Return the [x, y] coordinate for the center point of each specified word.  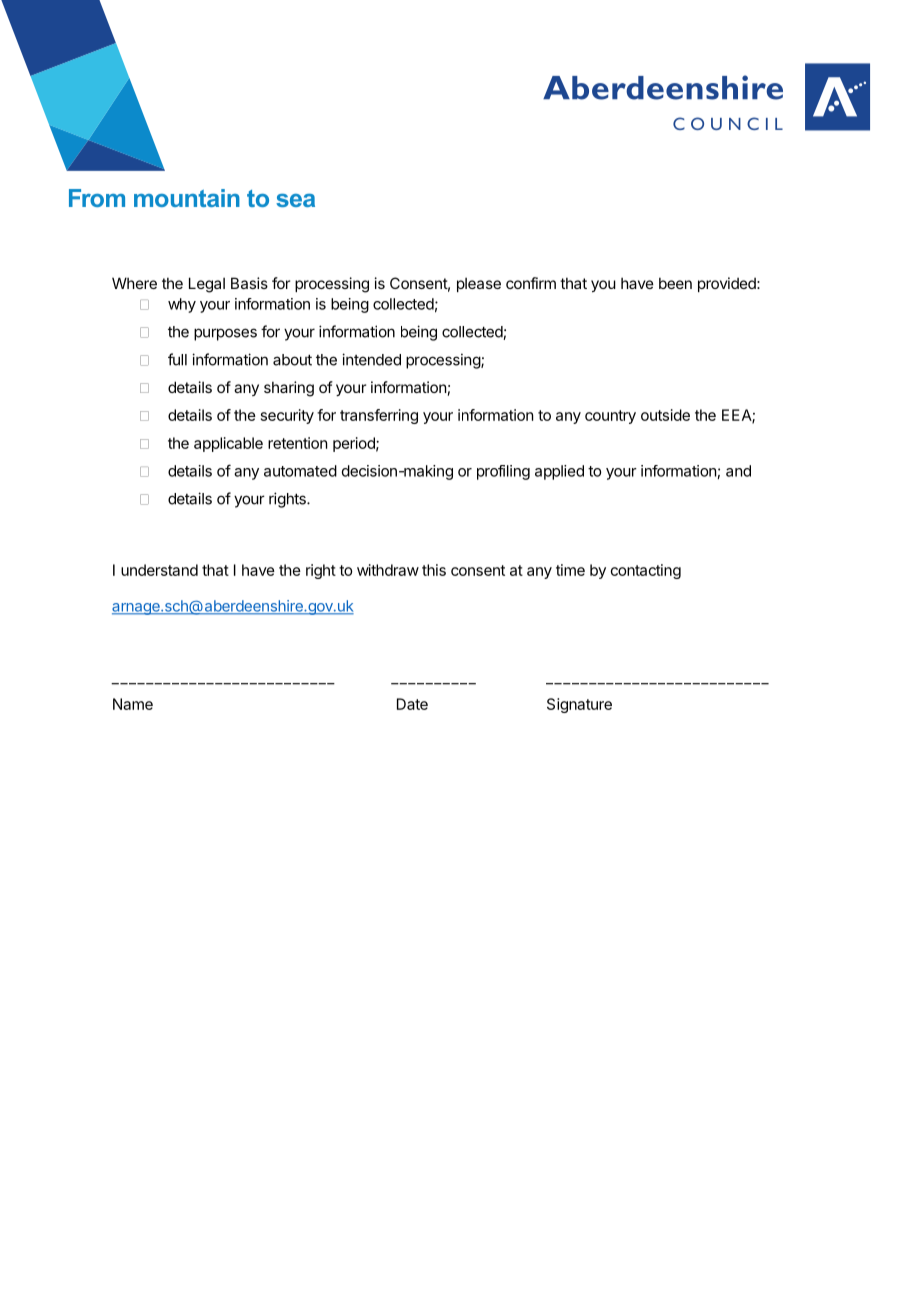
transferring [379, 416]
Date [412, 704]
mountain [187, 198]
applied [559, 472]
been [675, 283]
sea [295, 200]
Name [133, 704]
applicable [228, 444]
